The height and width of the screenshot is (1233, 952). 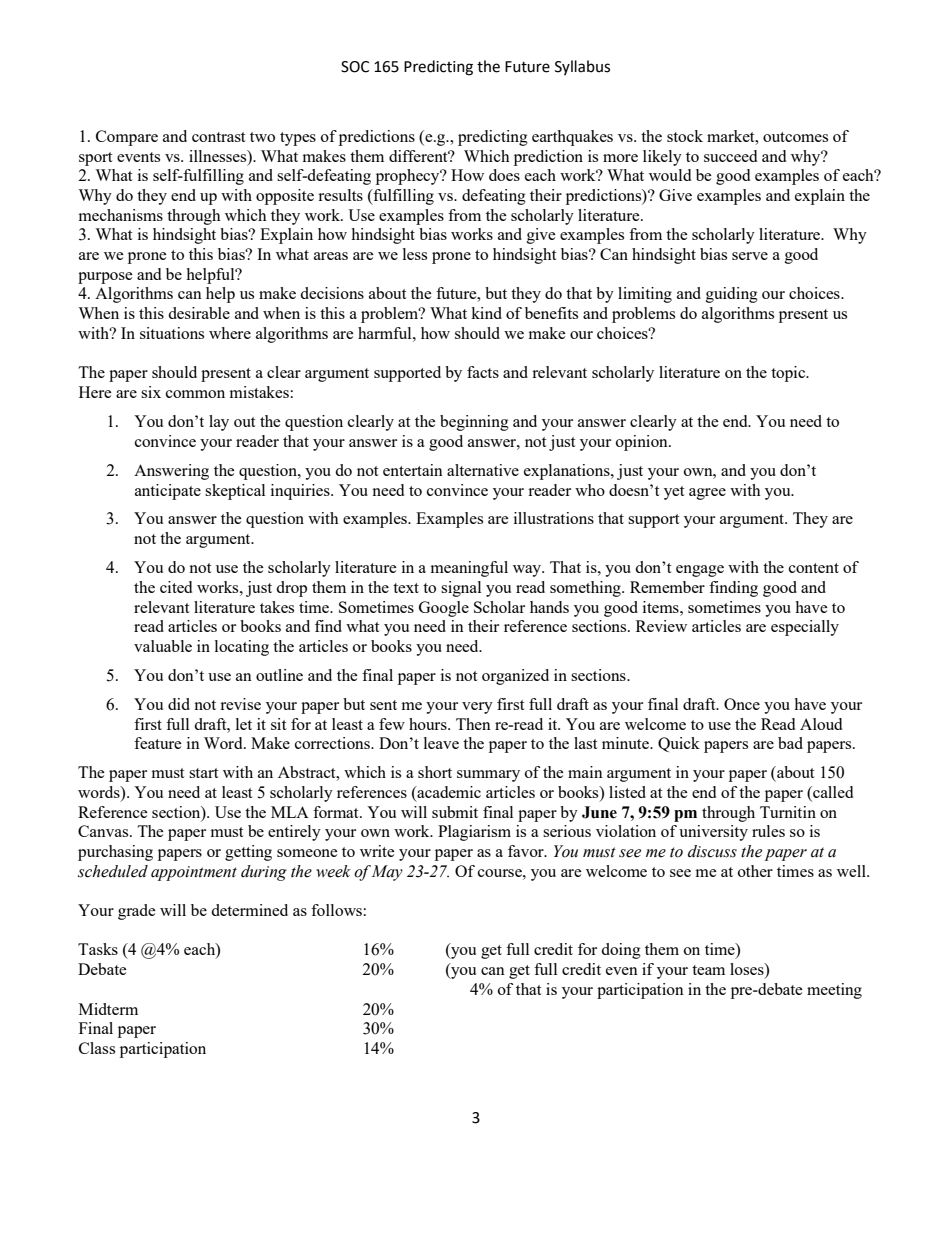 What do you see at coordinates (477, 708) in the screenshot?
I see `very` at bounding box center [477, 708].
